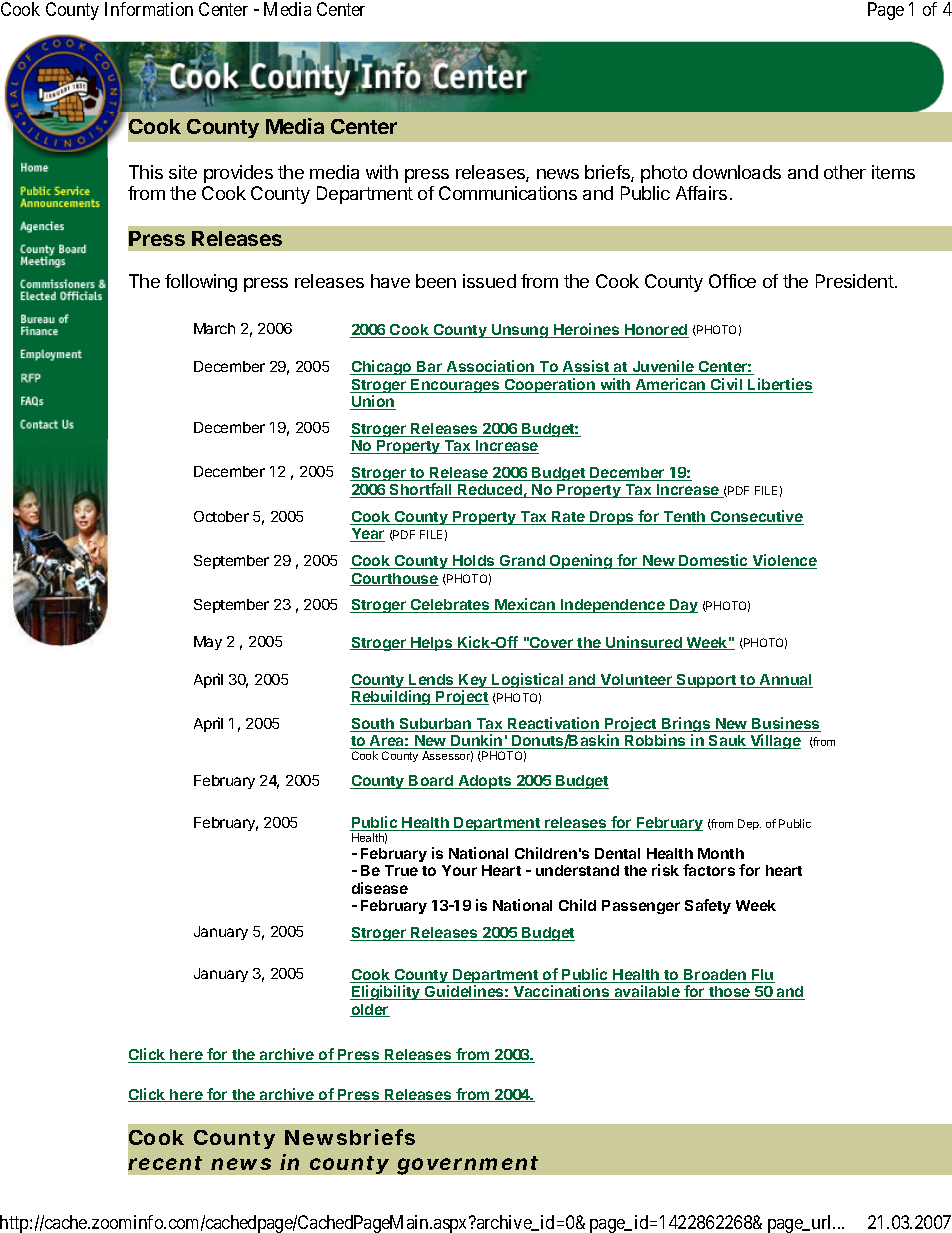 The image size is (952, 1233). Describe the element at coordinates (214, 328) in the page. I see `March` at that location.
